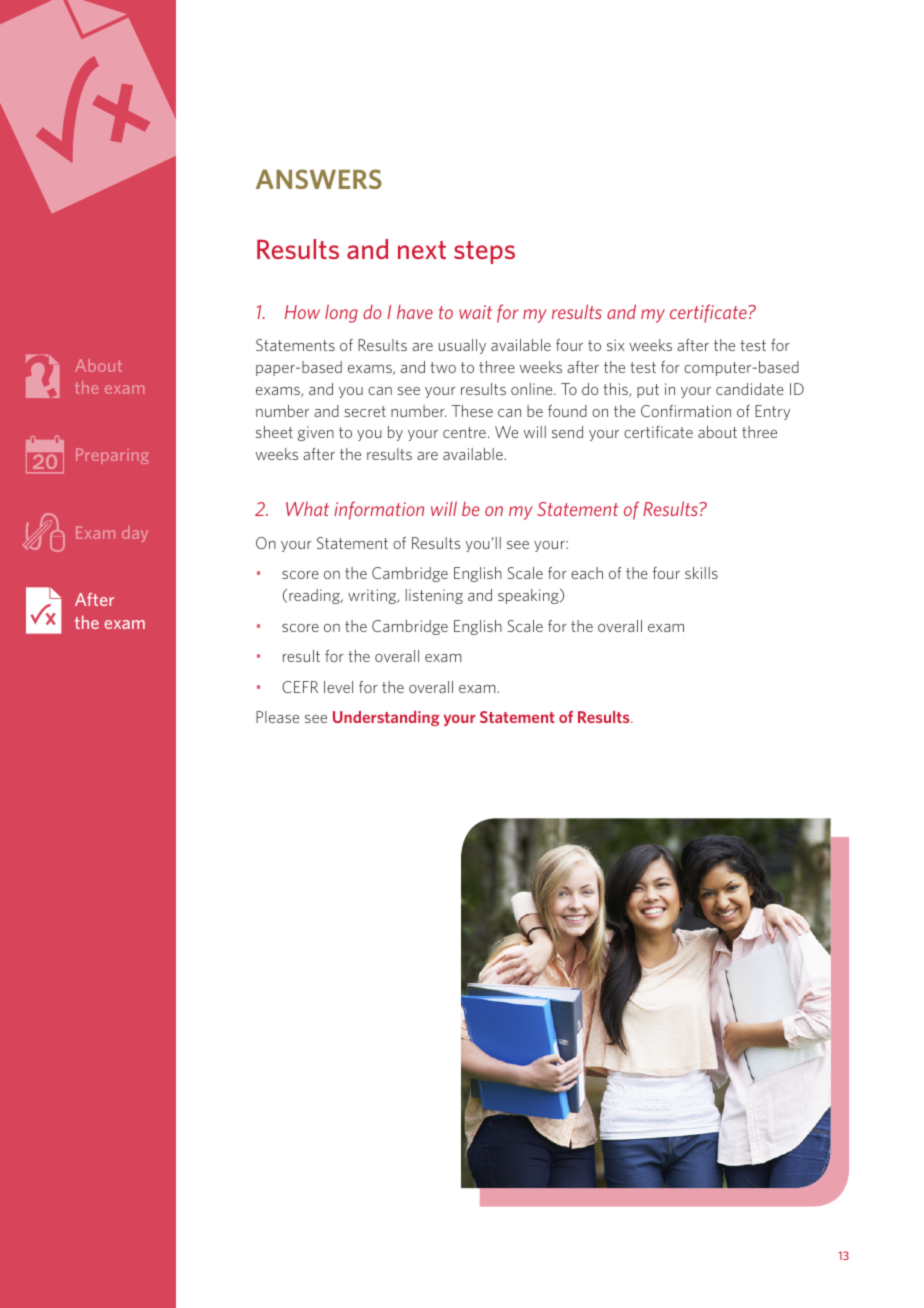  What do you see at coordinates (112, 456) in the screenshot?
I see `Preparing` at bounding box center [112, 456].
